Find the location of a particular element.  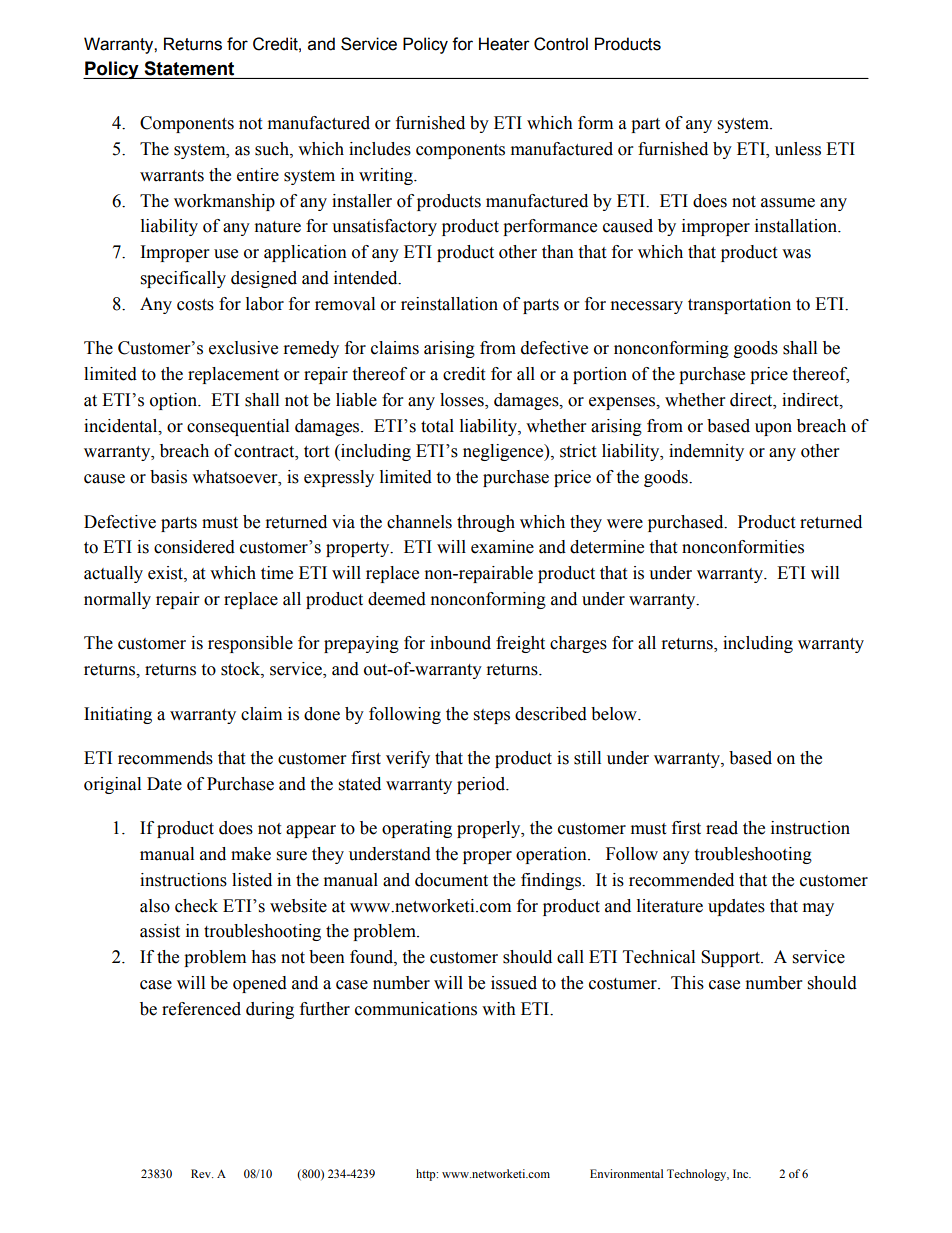

Rev is located at coordinates (202, 1173).
